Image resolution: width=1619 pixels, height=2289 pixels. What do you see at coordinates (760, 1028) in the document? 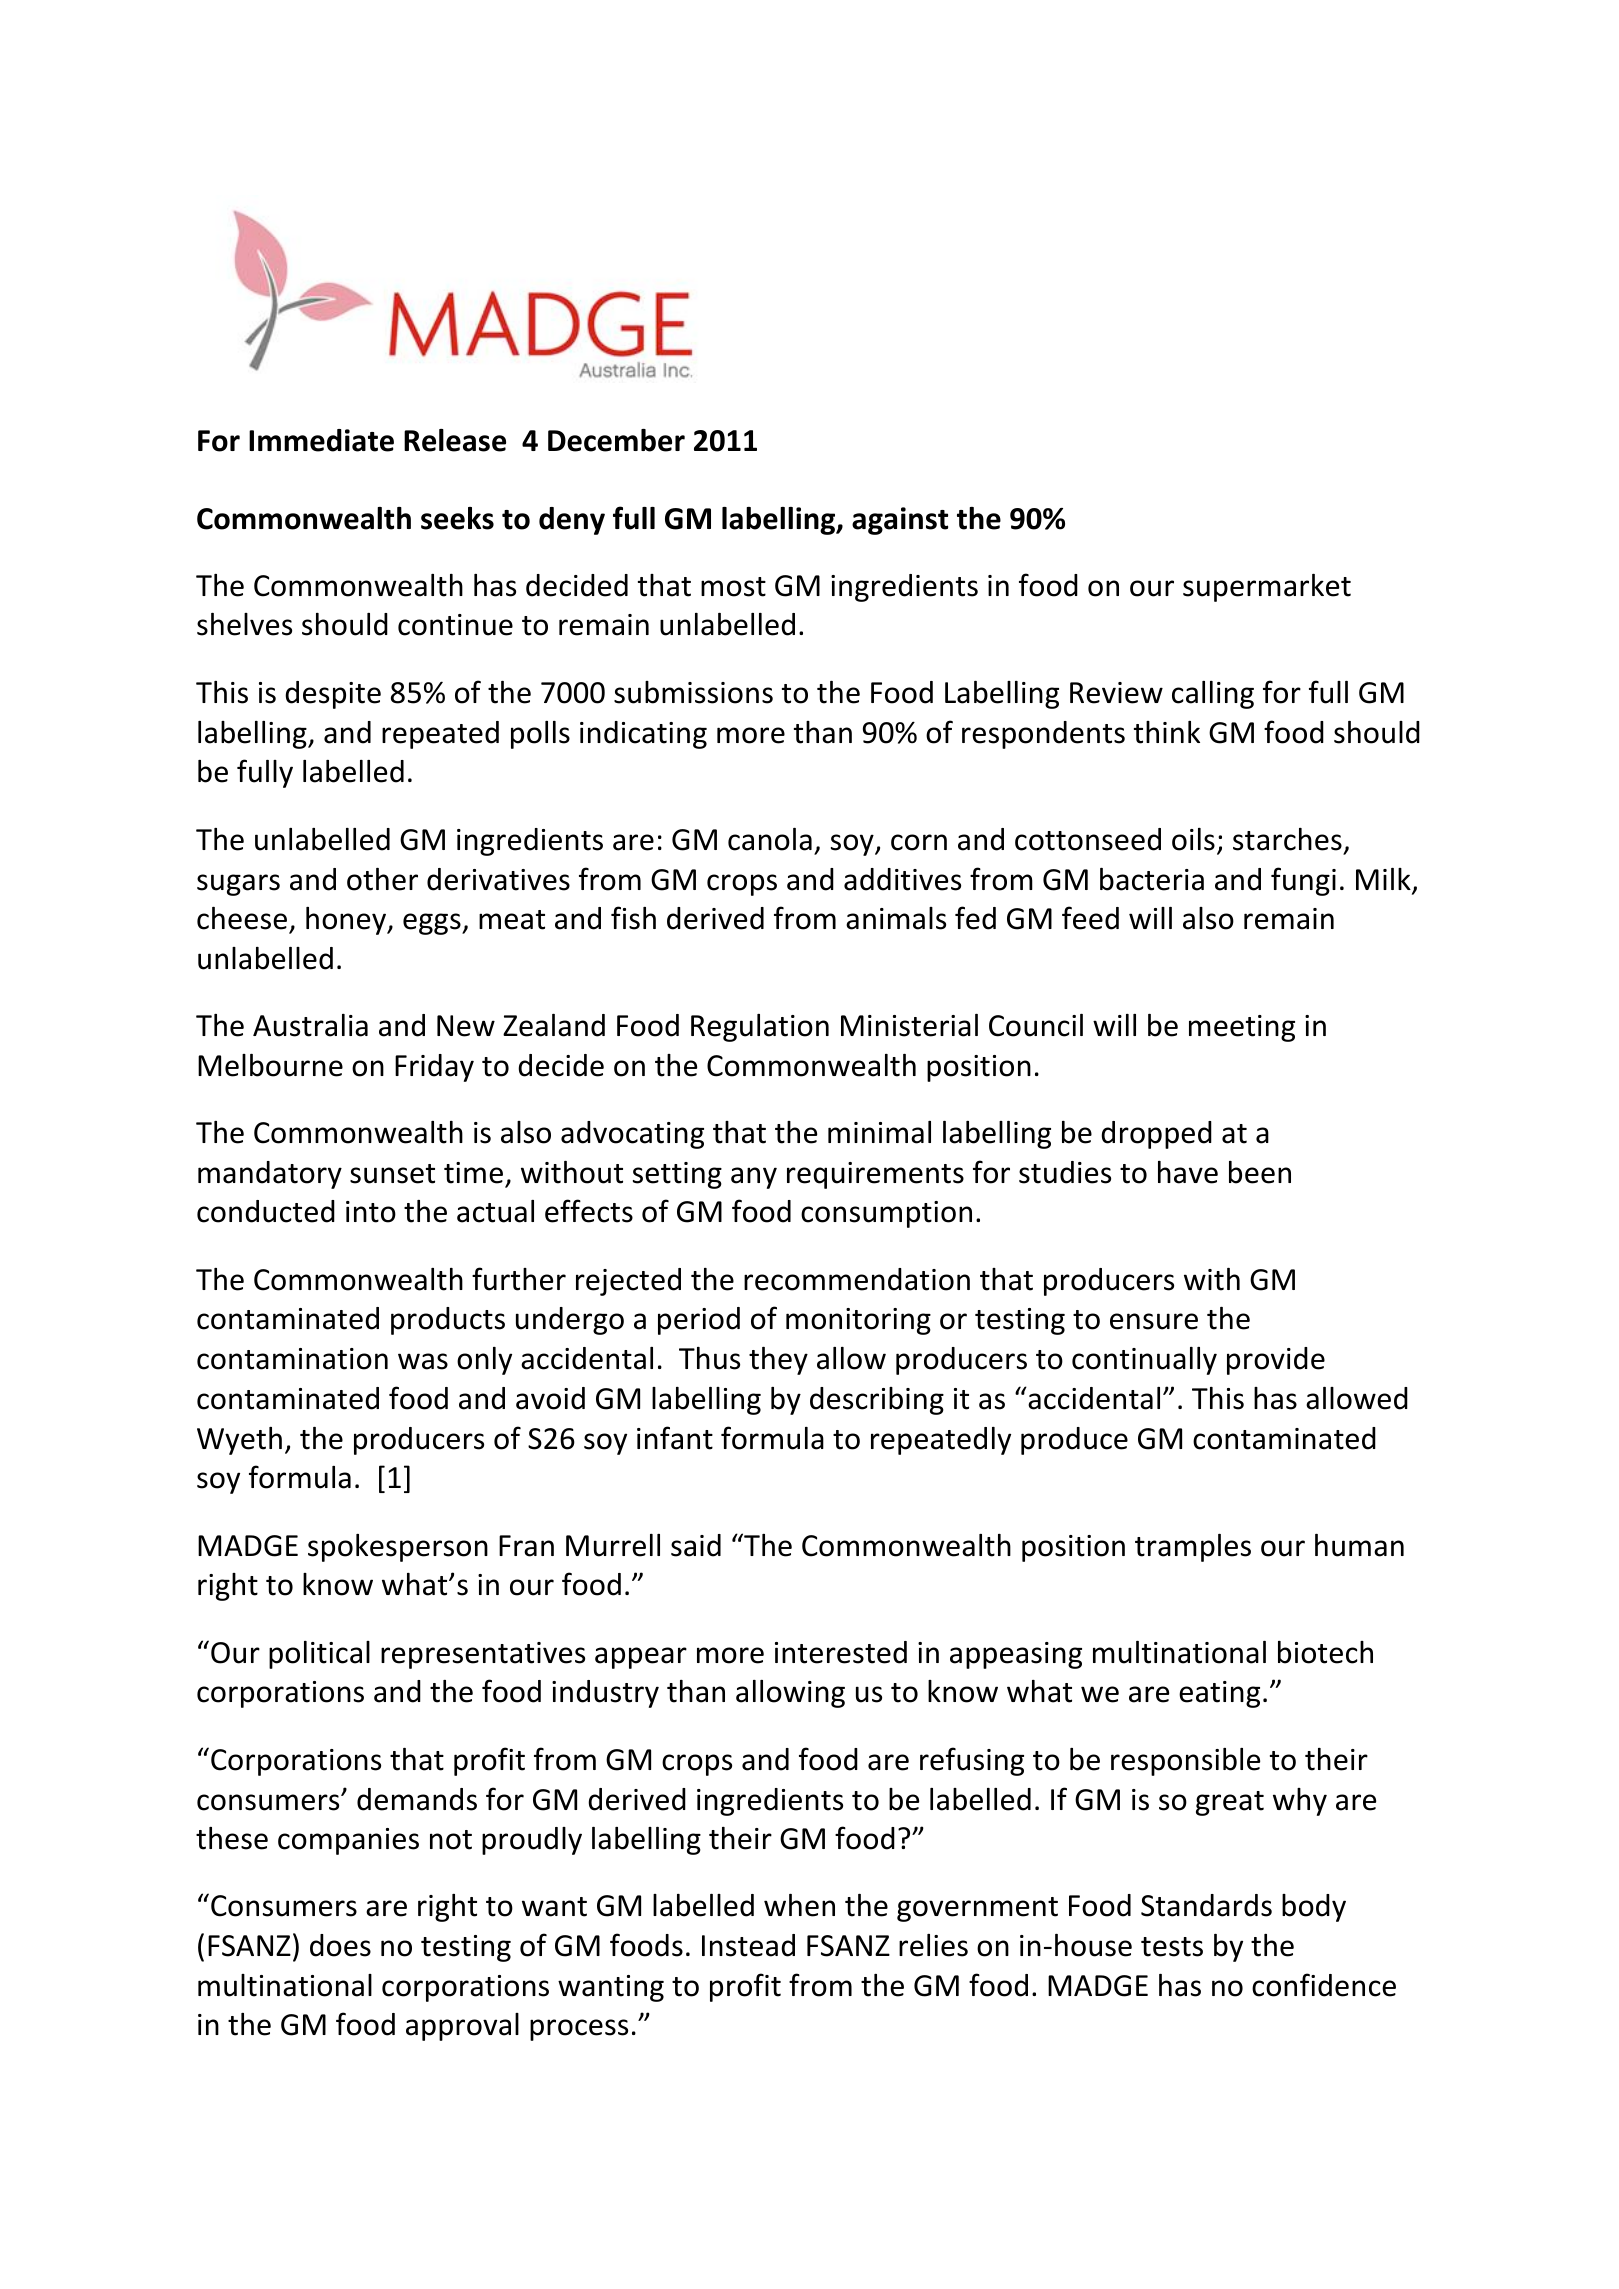
I see `Regulation` at bounding box center [760, 1028].
